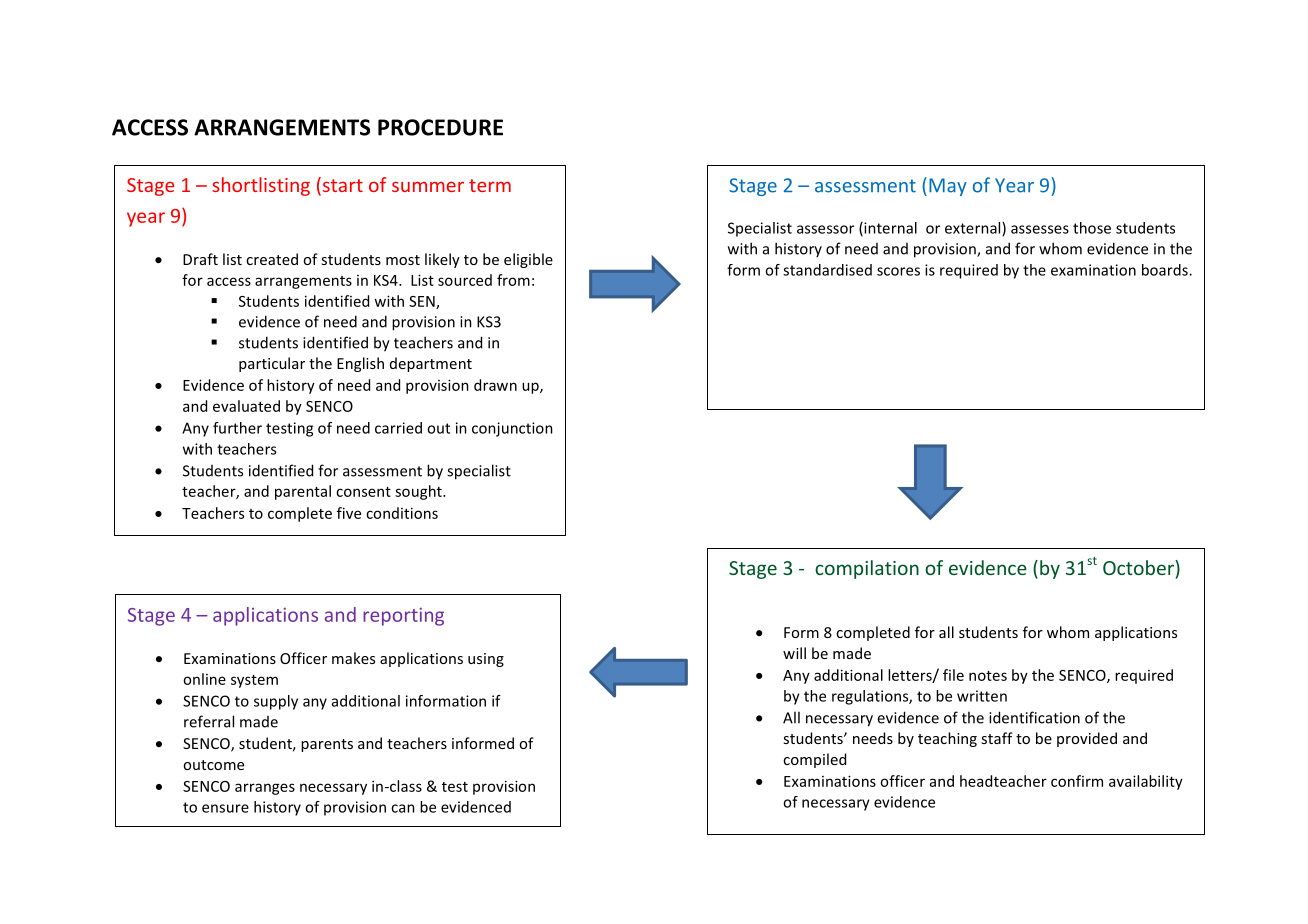 The width and height of the screenshot is (1308, 924). I want to click on standardised, so click(827, 270).
